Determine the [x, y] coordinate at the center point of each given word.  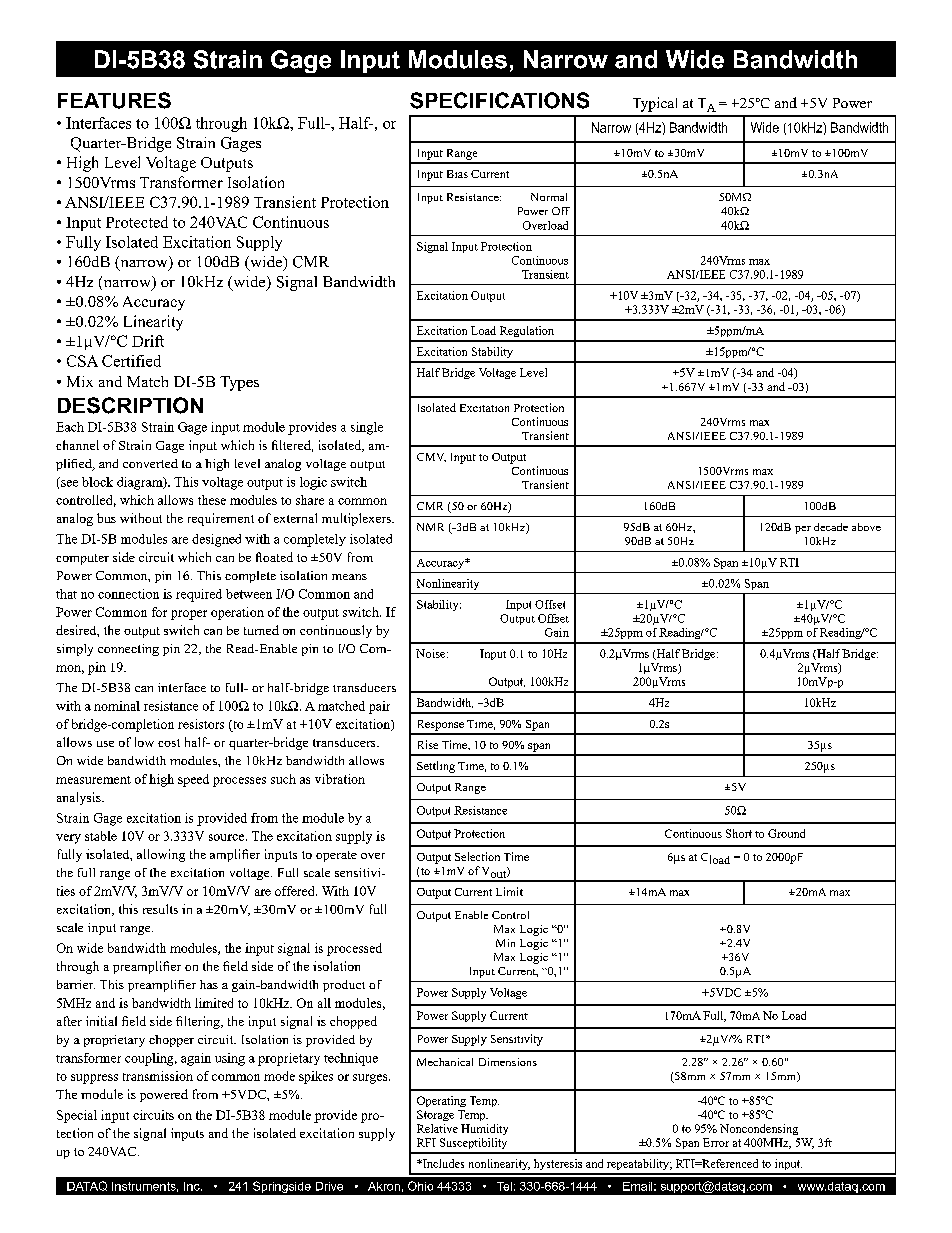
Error [716, 1142]
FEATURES [114, 100]
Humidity [484, 1129]
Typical [655, 104]
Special [77, 1116]
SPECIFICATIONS [499, 100]
